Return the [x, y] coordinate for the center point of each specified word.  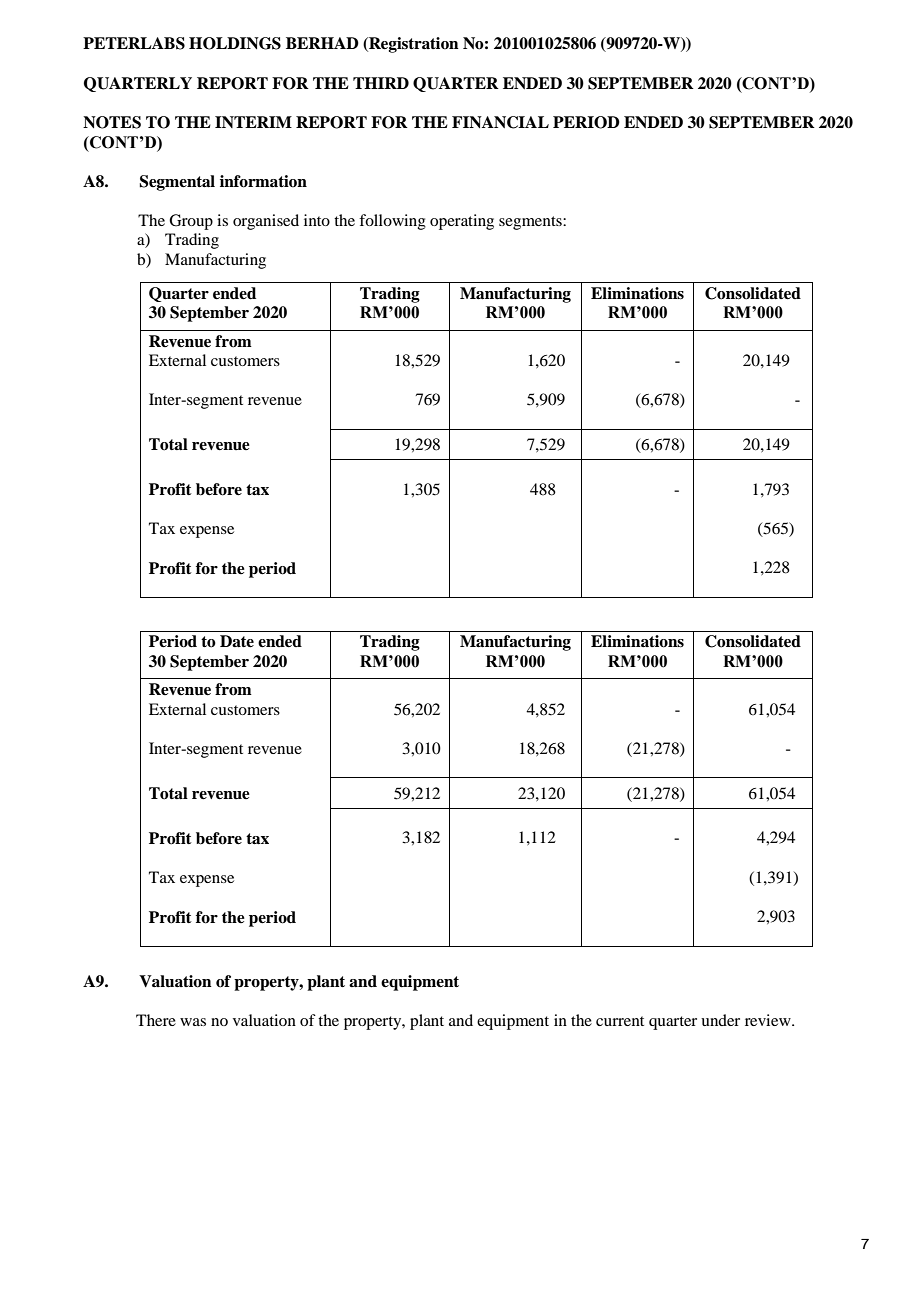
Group [191, 222]
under [720, 1020]
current [620, 1021]
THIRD [381, 83]
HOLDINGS [235, 43]
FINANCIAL [500, 122]
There [156, 1020]
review [769, 1020]
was [193, 1022]
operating [462, 222]
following [392, 222]
